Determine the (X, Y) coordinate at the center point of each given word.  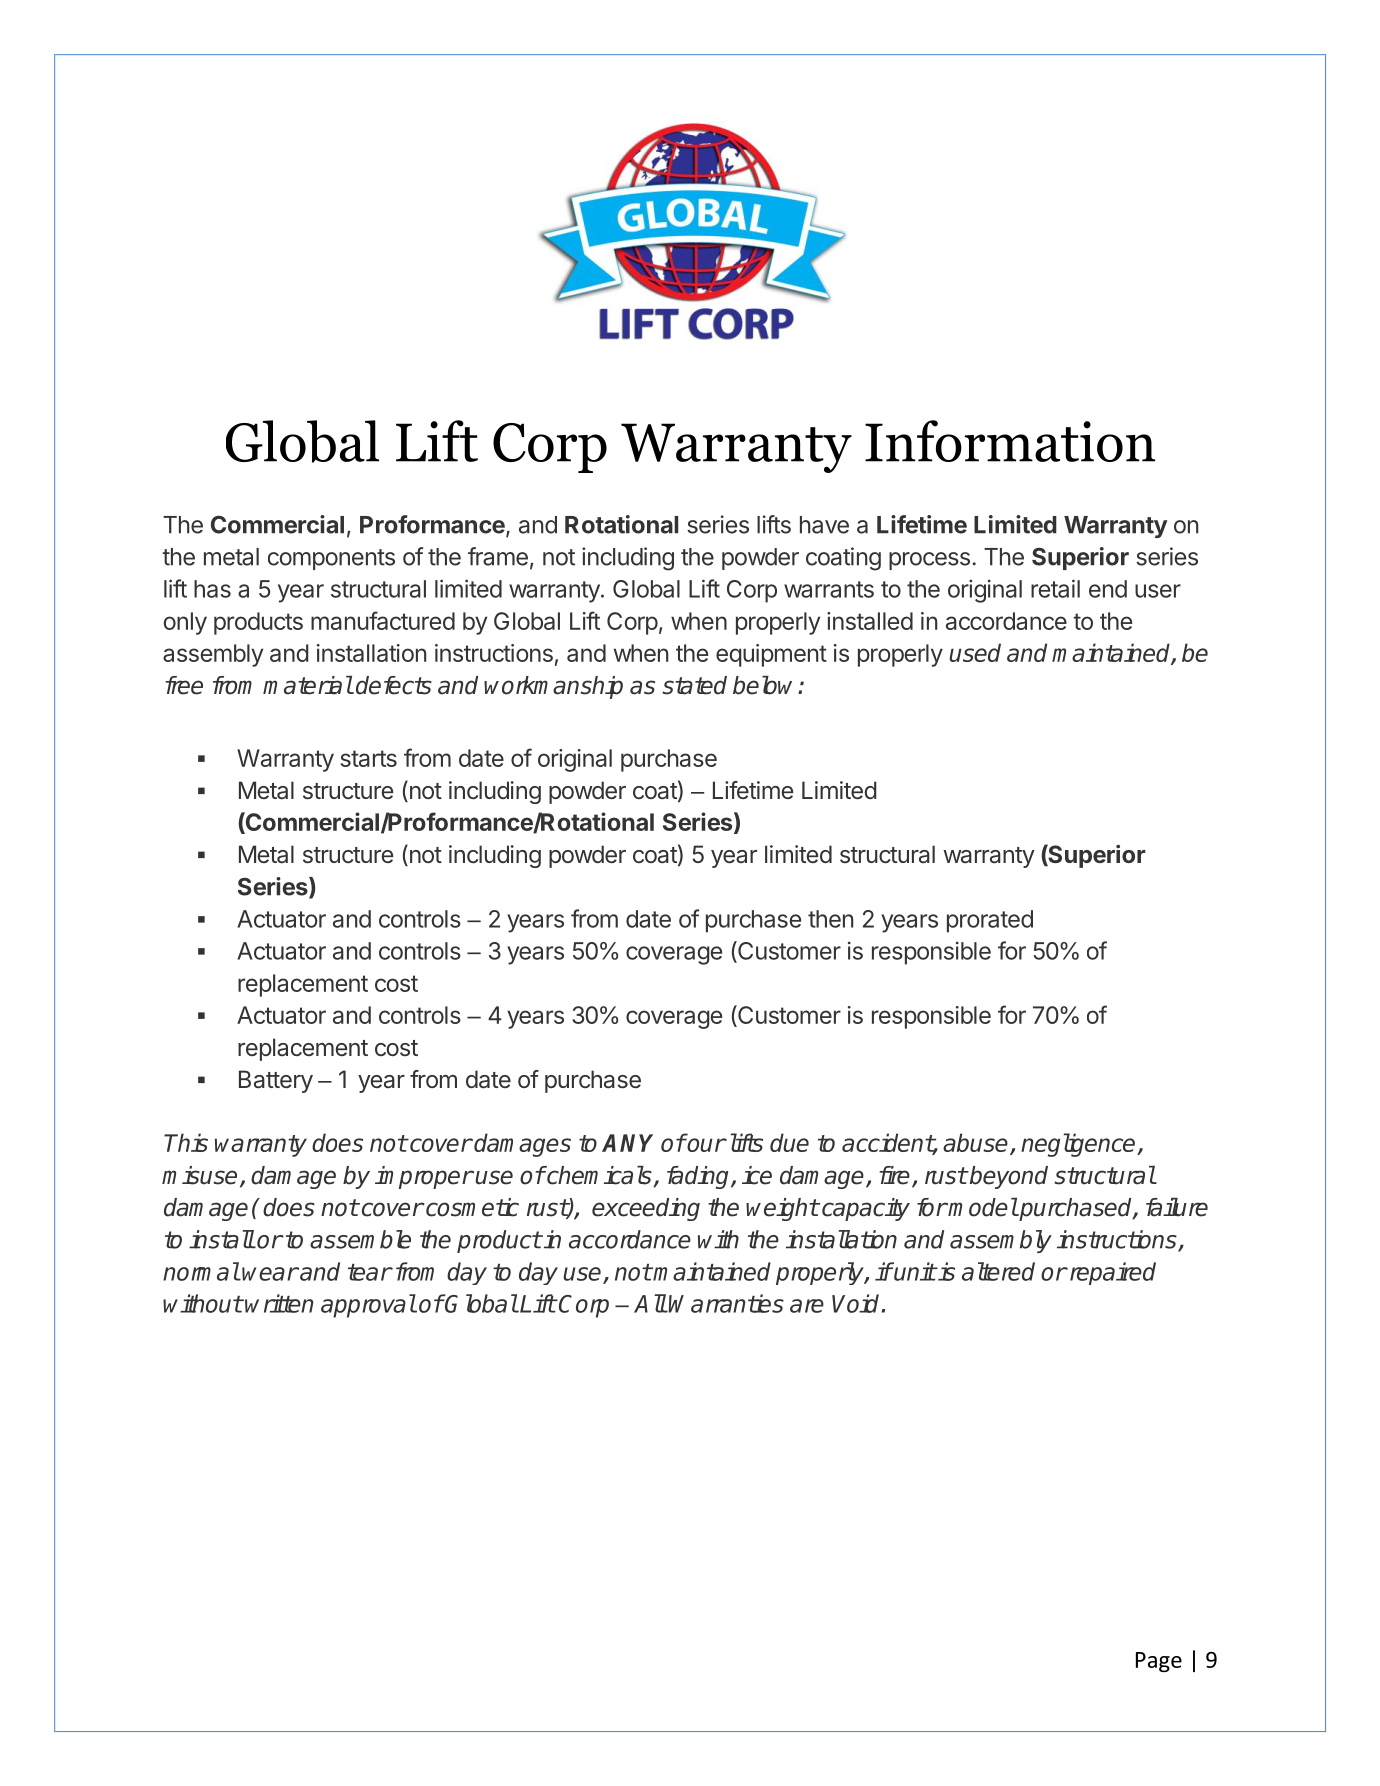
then (830, 919)
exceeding (646, 1209)
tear (370, 1272)
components (331, 559)
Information (1010, 441)
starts (369, 758)
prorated (990, 921)
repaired (1111, 1273)
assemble (360, 1239)
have (824, 525)
